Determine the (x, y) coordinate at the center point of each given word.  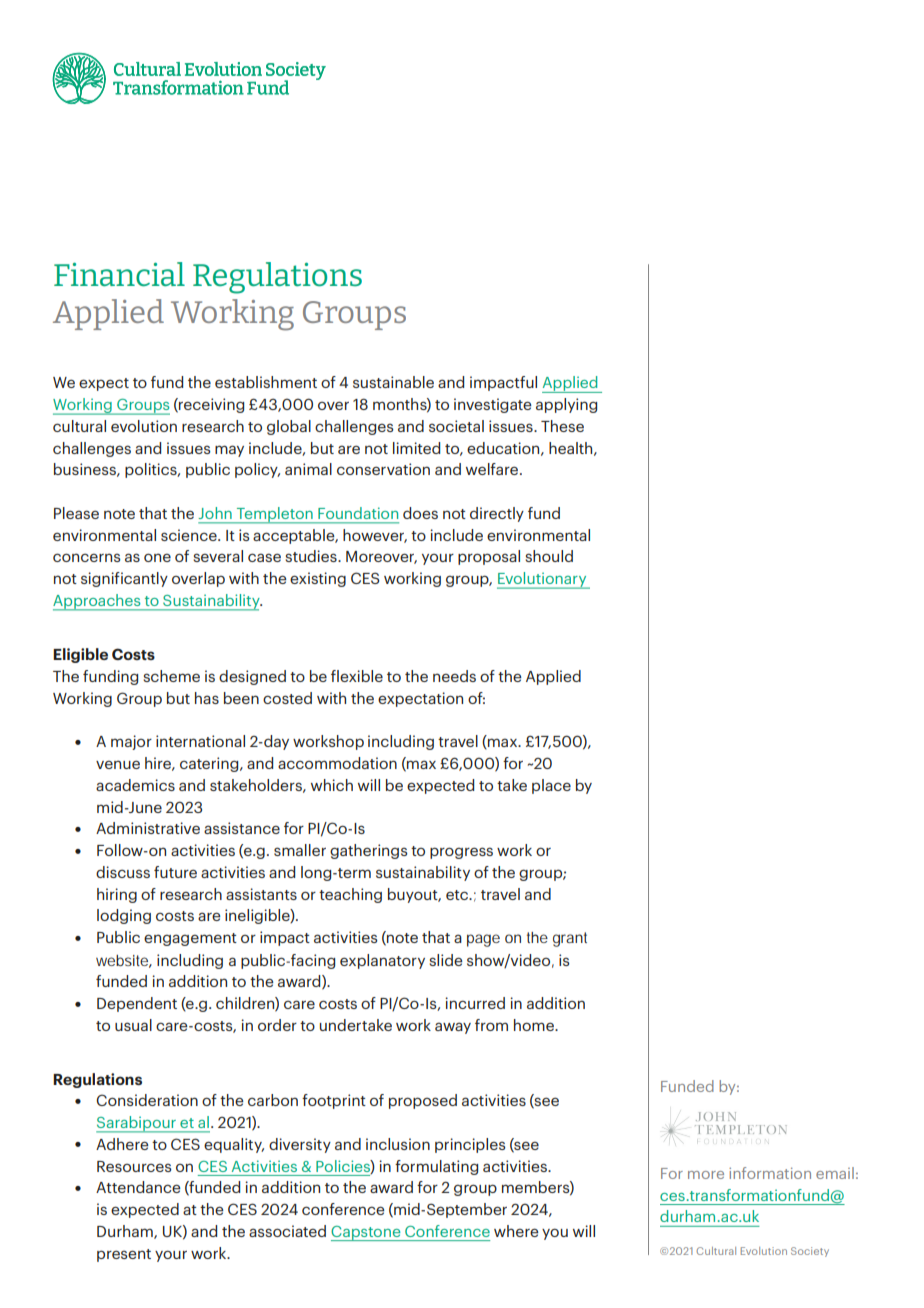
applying (566, 405)
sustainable (393, 382)
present (124, 1255)
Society (810, 1252)
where (516, 1231)
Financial (119, 274)
